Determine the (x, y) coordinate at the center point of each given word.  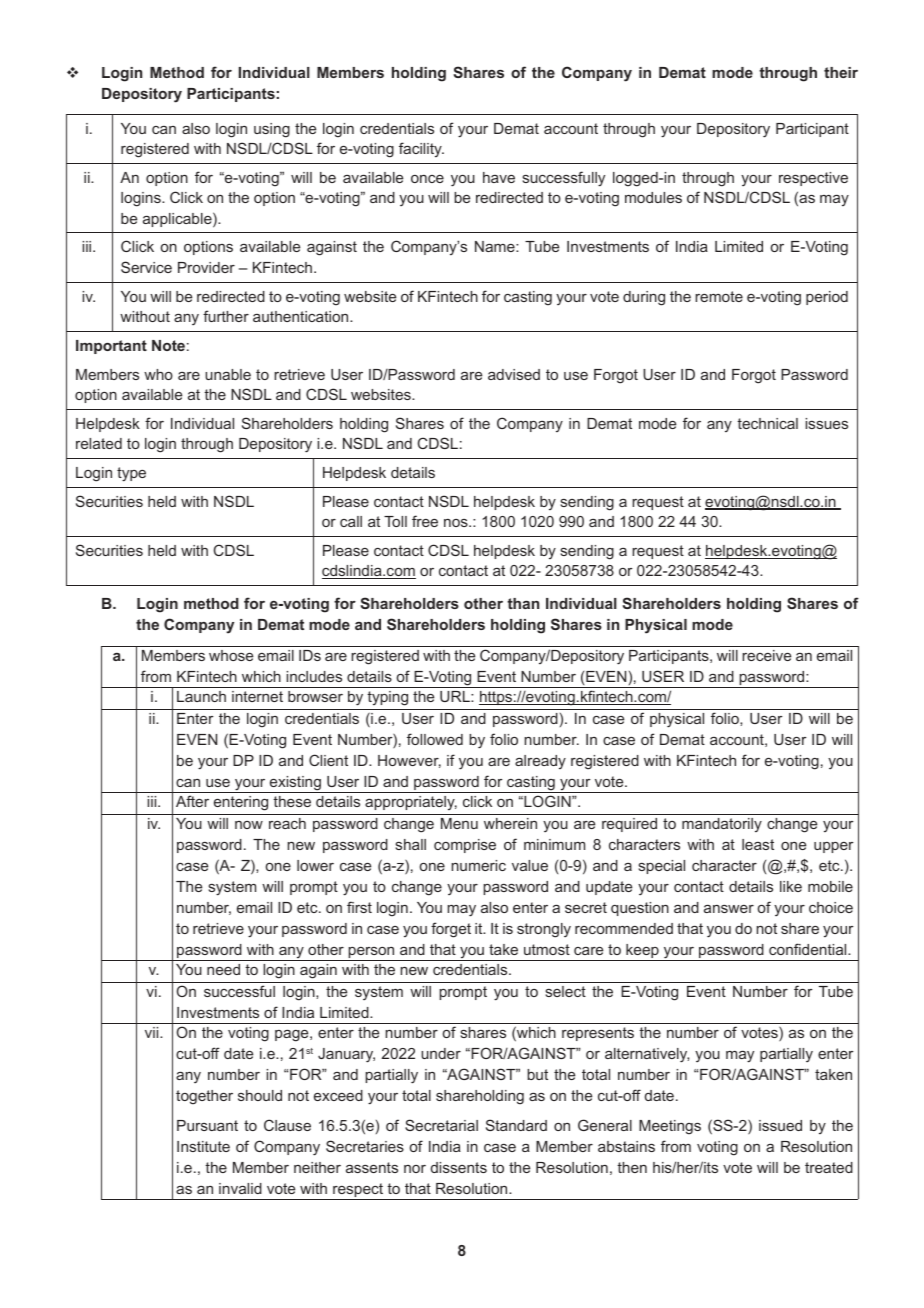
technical (767, 423)
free (425, 521)
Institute (203, 1146)
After (192, 801)
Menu (459, 823)
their (841, 72)
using (272, 130)
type (131, 474)
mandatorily (722, 825)
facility (421, 149)
